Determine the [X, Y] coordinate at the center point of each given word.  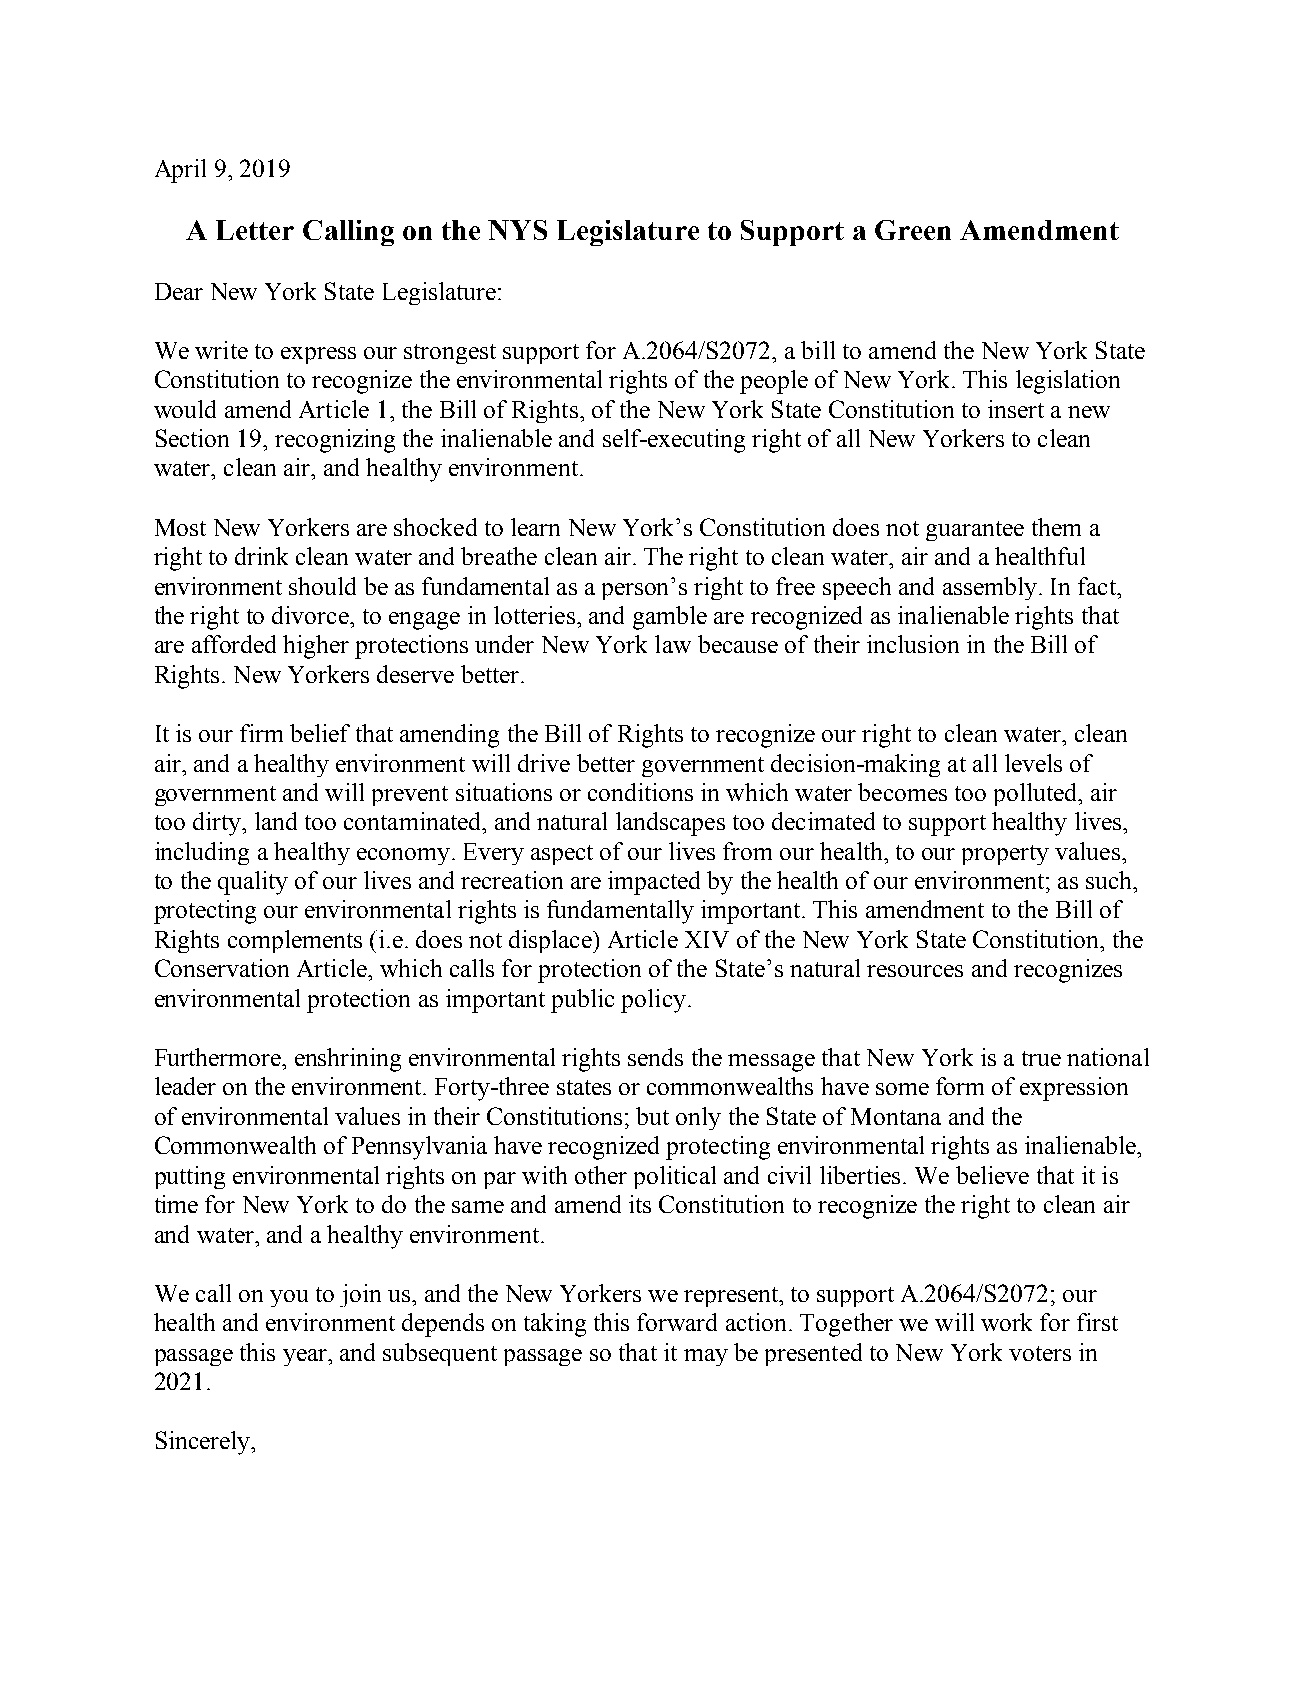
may [706, 1357]
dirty [218, 824]
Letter [255, 230]
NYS [517, 230]
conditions [640, 792]
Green [913, 230]
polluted [1037, 794]
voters [1040, 1353]
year [306, 1357]
